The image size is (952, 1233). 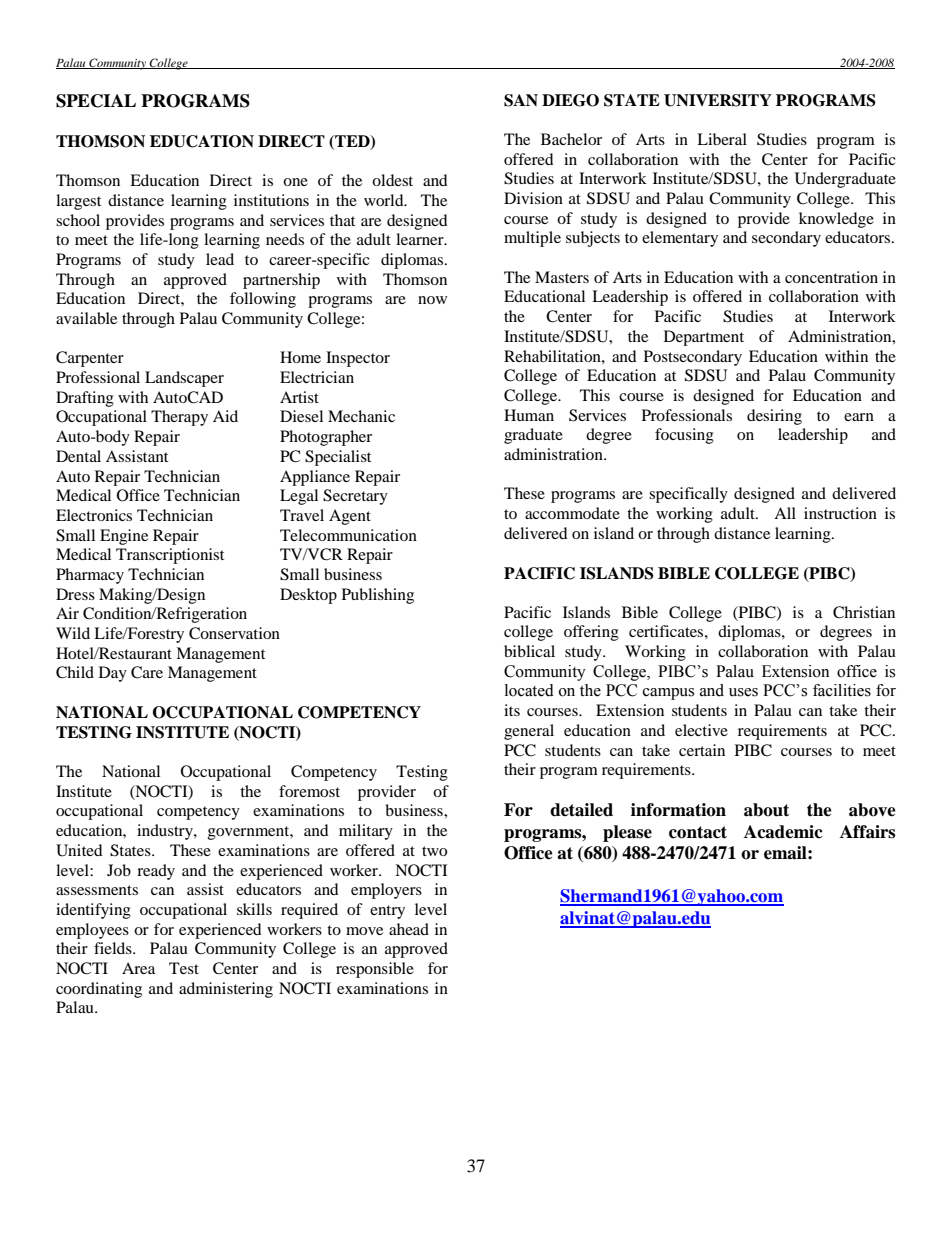 What do you see at coordinates (295, 182) in the screenshot?
I see `one` at bounding box center [295, 182].
